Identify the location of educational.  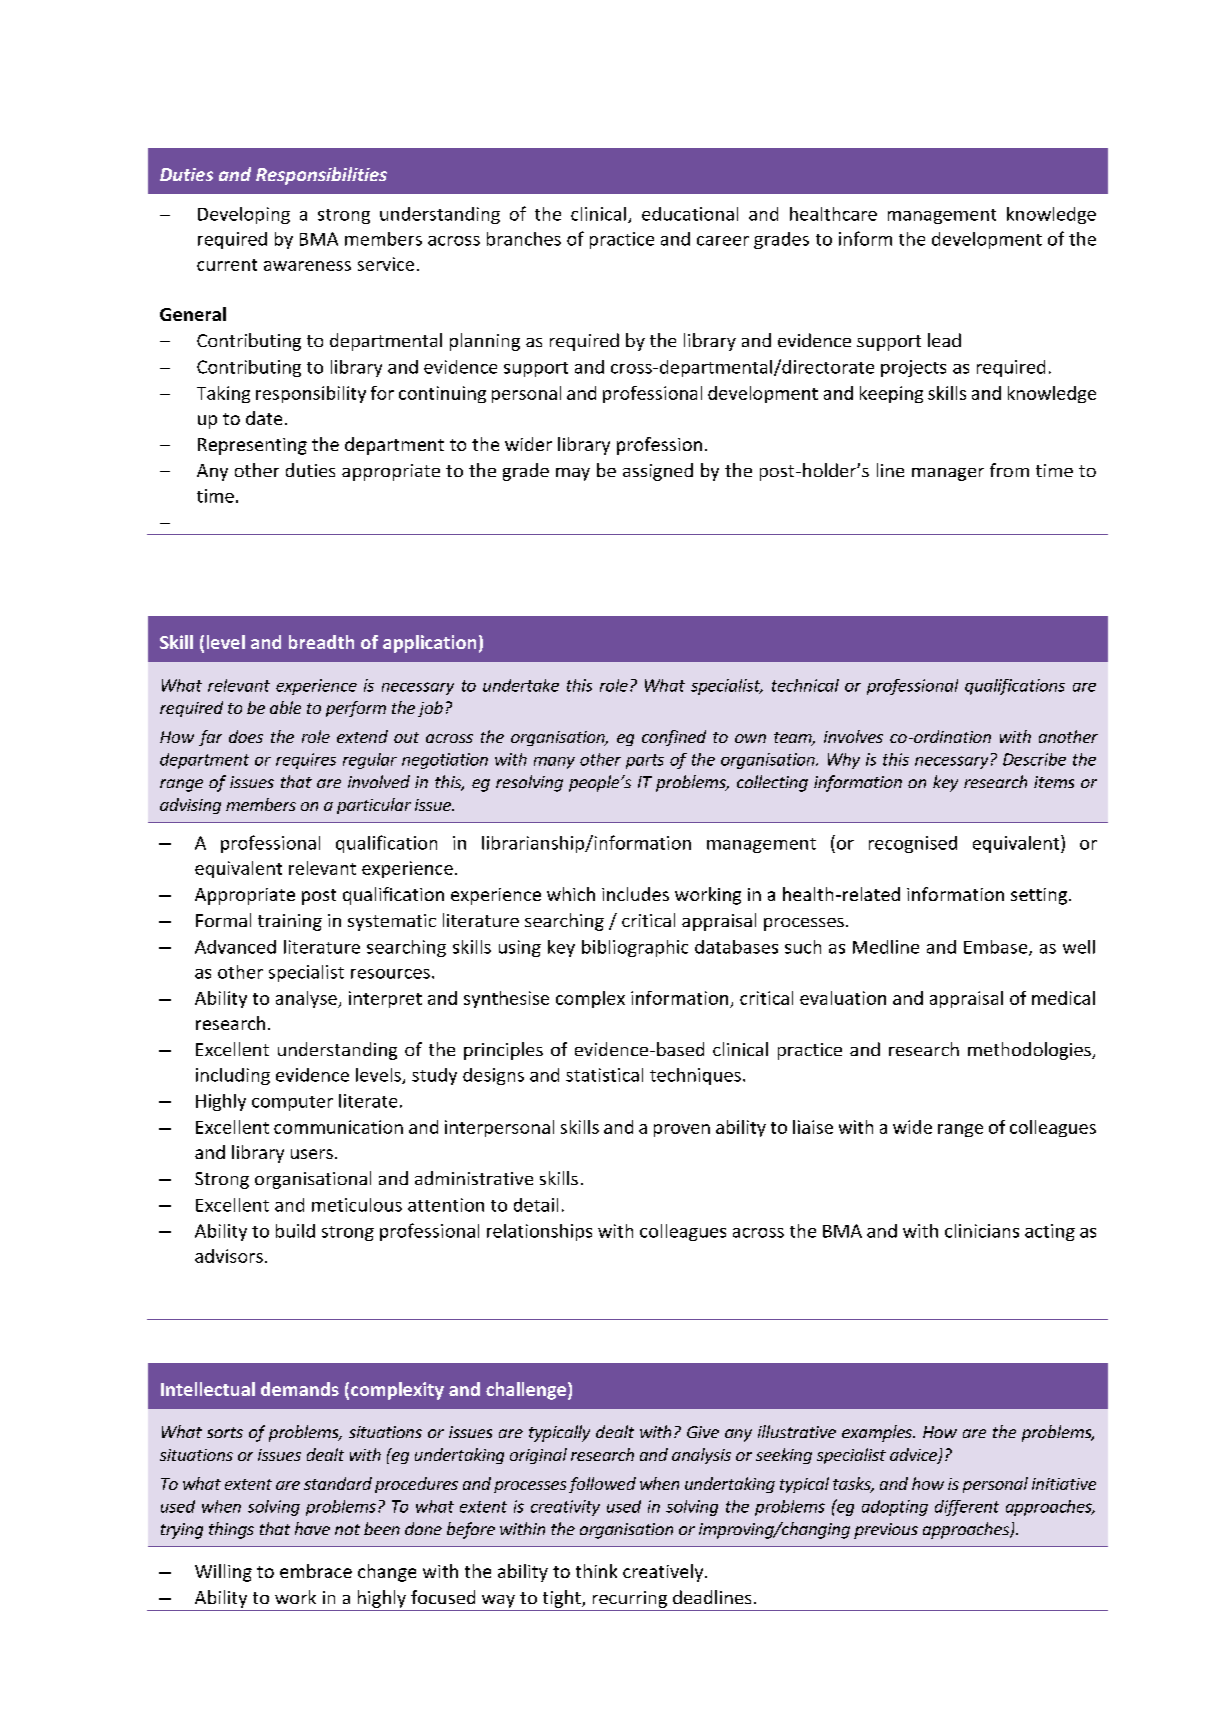
(690, 214).
